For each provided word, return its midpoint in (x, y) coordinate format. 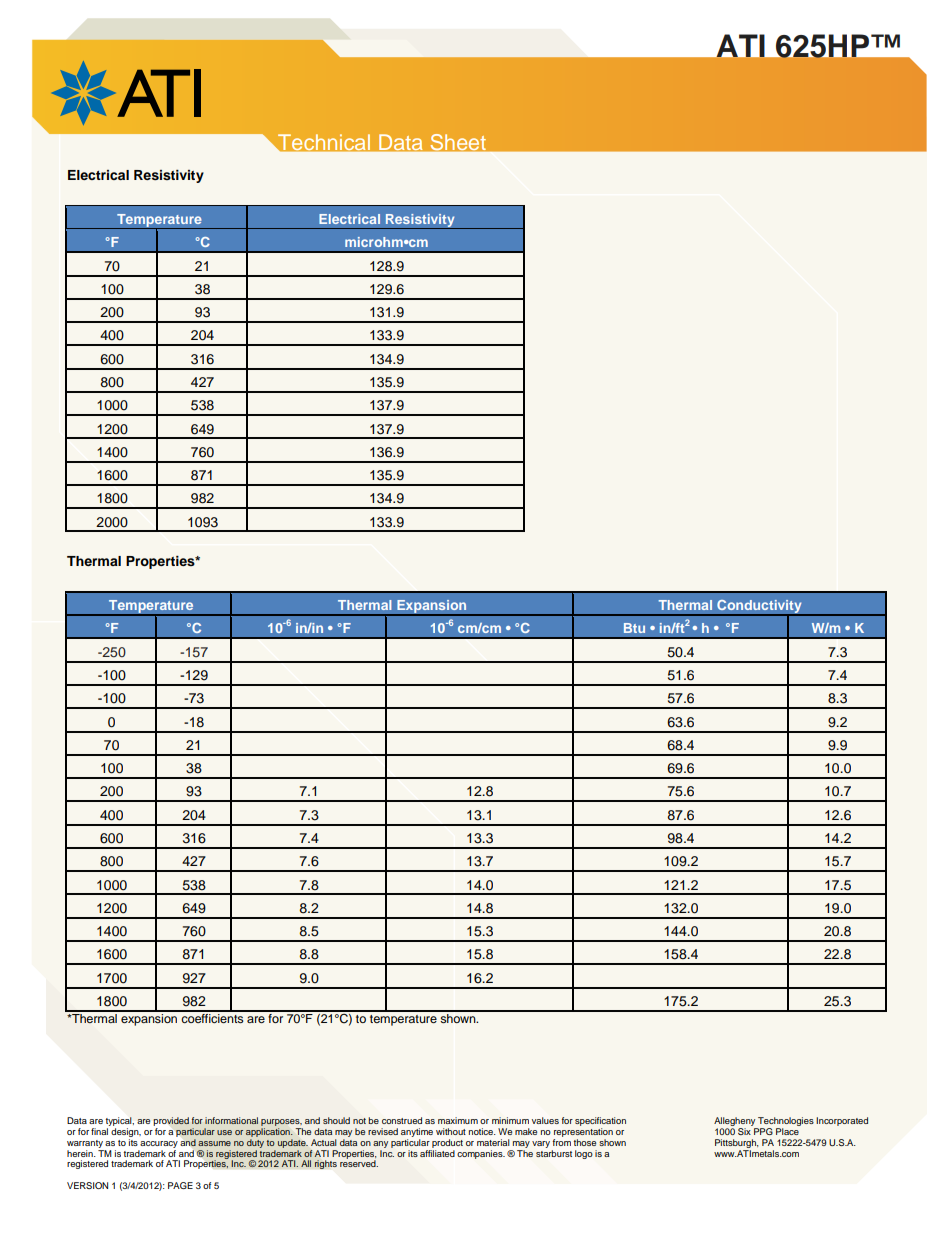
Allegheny (735, 1123)
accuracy (159, 1144)
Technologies (785, 1123)
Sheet (458, 142)
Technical (324, 142)
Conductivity (759, 608)
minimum (510, 1120)
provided (171, 1123)
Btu (634, 628)
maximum (458, 1120)
